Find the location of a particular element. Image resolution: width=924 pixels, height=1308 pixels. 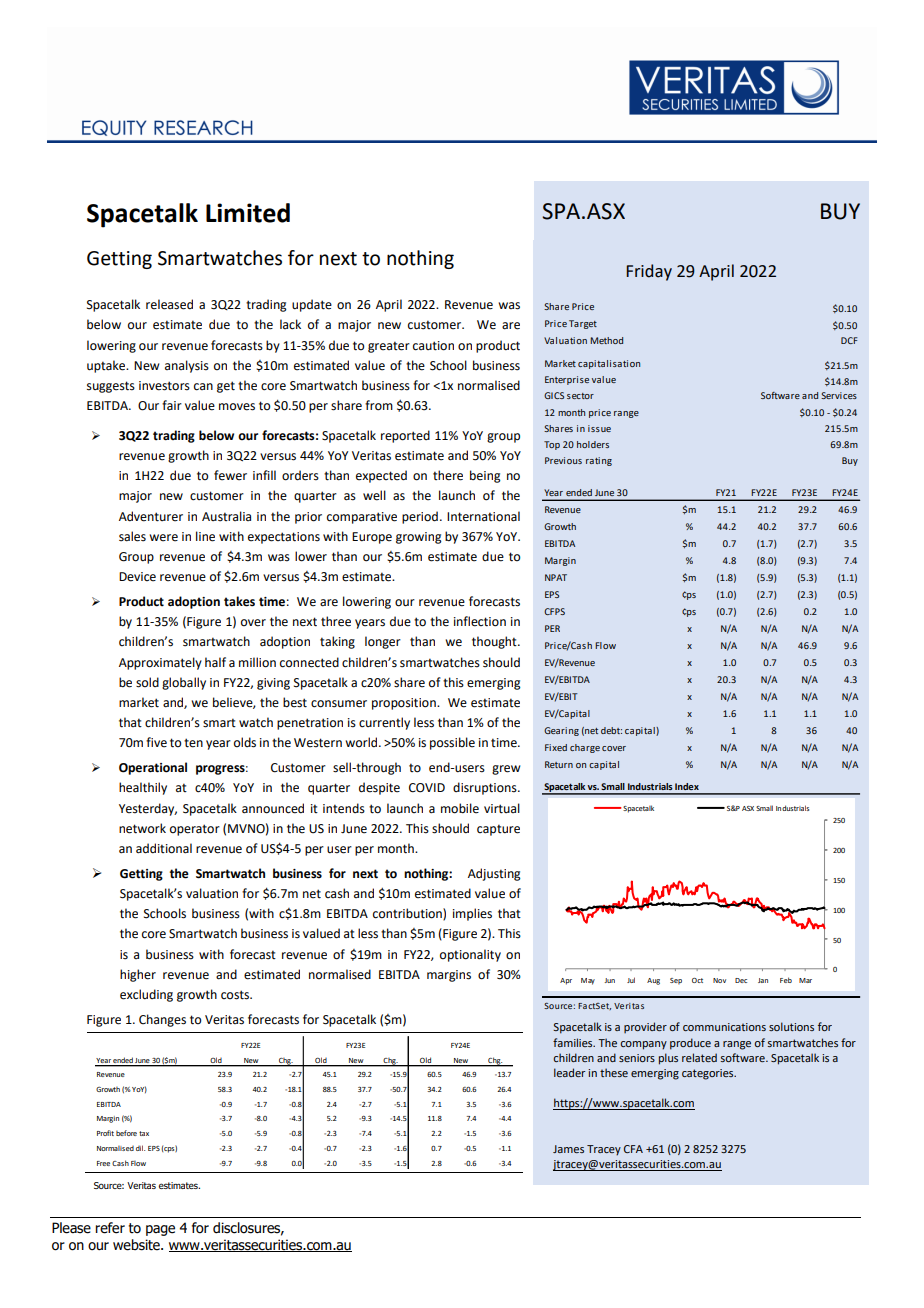

Adventurer is located at coordinates (151, 516).
